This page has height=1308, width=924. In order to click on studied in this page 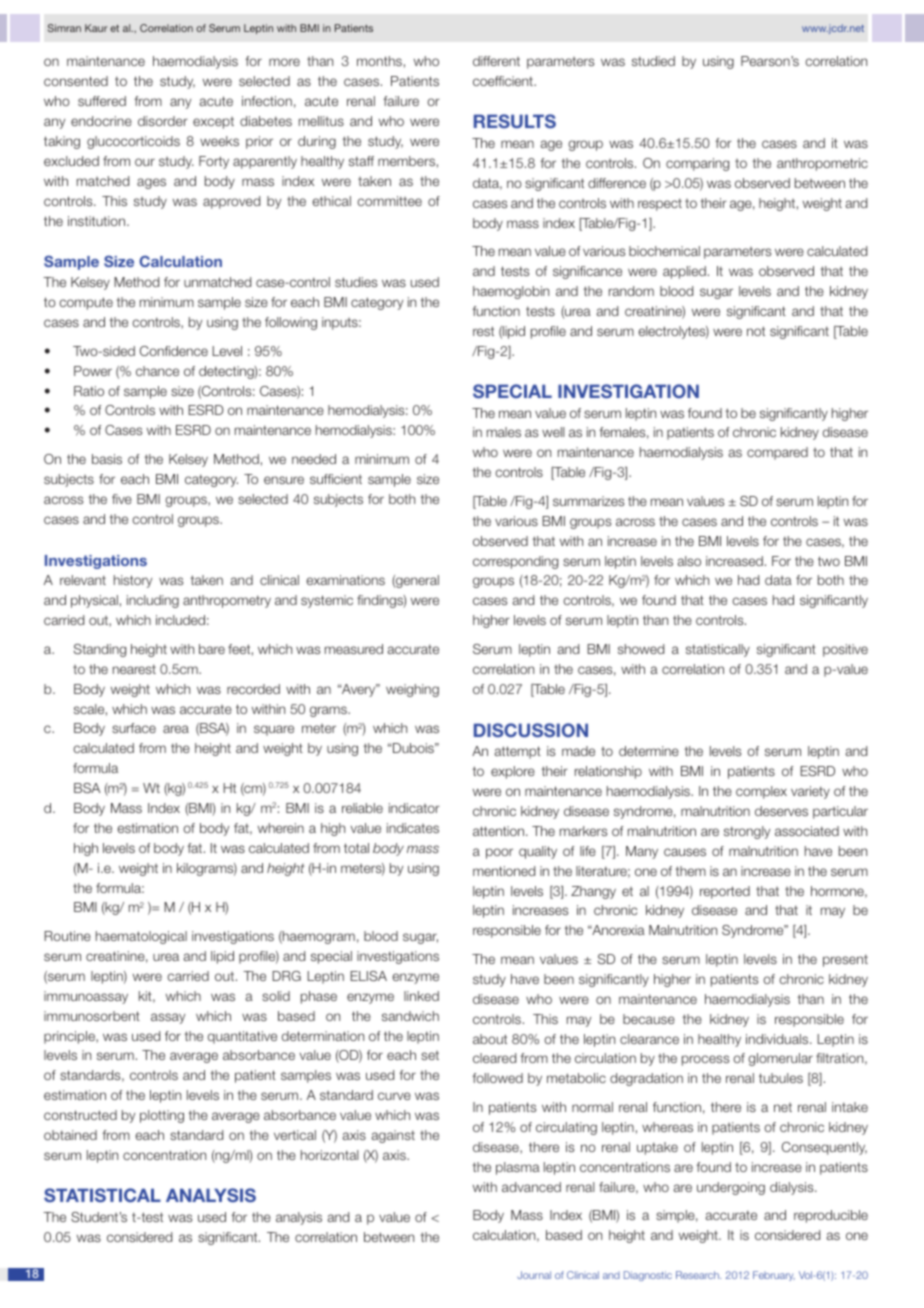, I will do `click(653, 61)`.
